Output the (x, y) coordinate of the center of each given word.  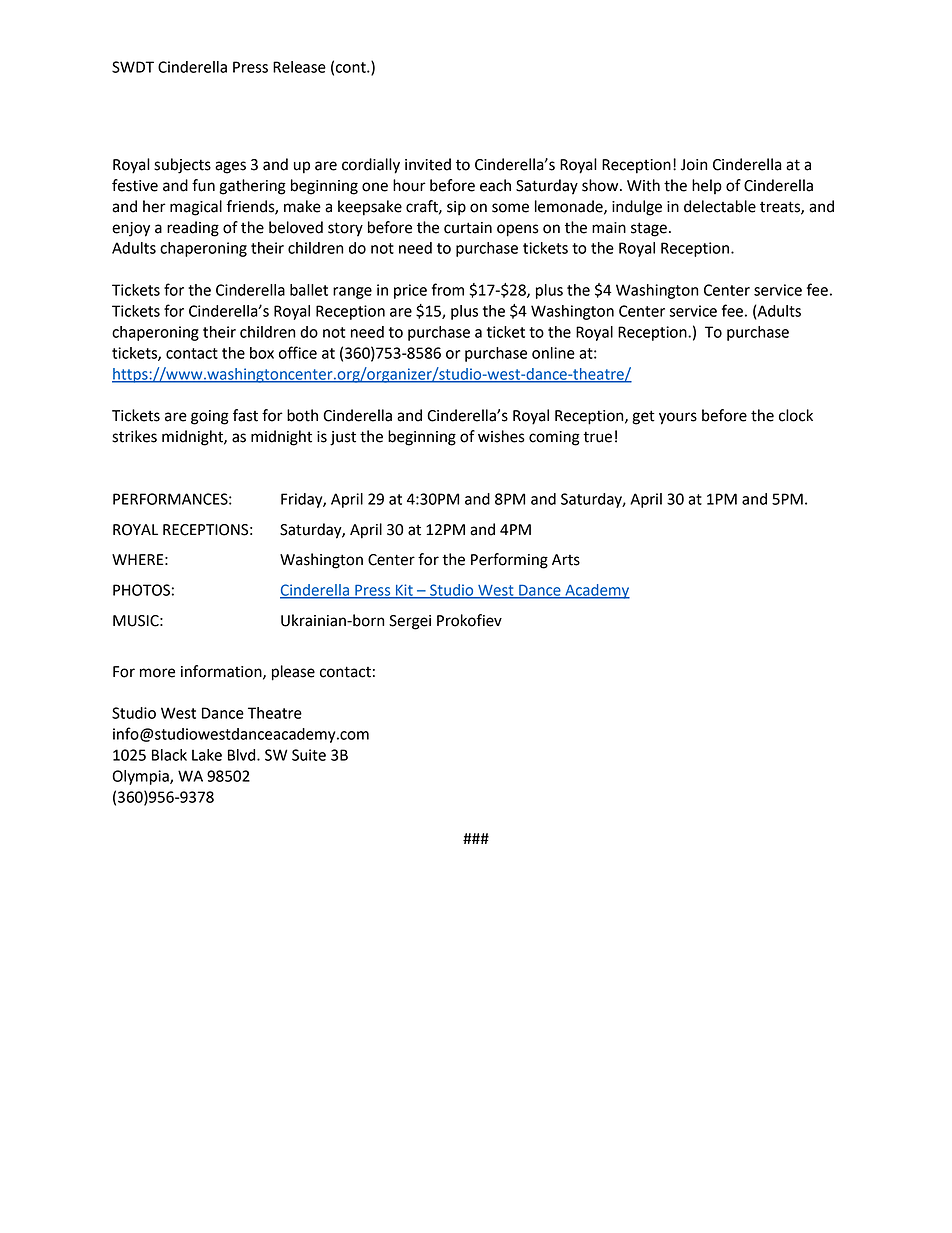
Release (299, 67)
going (210, 417)
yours (678, 418)
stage (649, 229)
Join (694, 165)
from (448, 289)
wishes (501, 436)
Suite (309, 755)
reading (193, 229)
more (157, 673)
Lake (207, 755)
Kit (404, 591)
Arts (566, 560)
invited (428, 164)
